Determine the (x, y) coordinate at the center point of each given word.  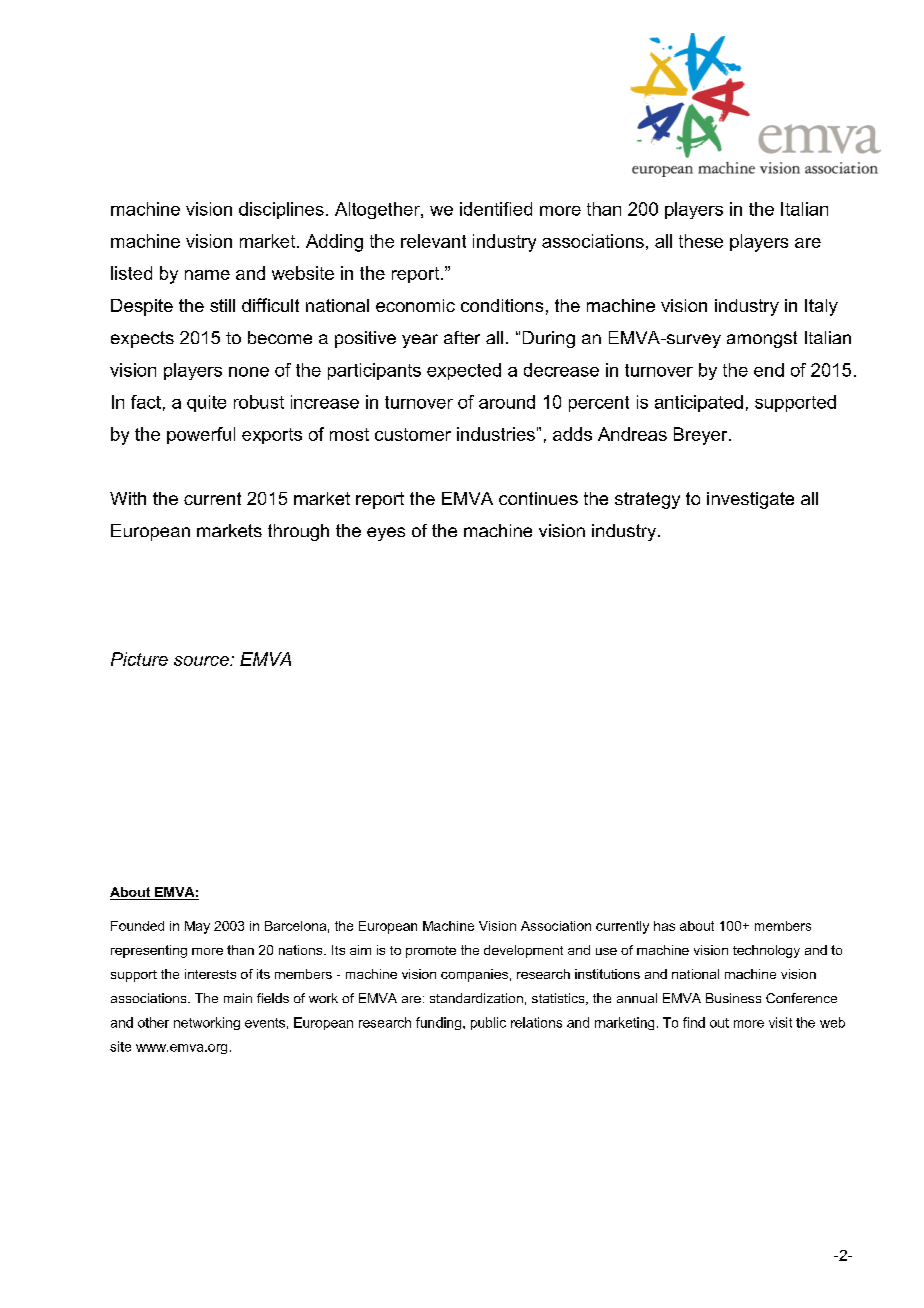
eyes (386, 534)
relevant (433, 241)
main (238, 998)
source (202, 661)
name (207, 275)
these (701, 241)
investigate (750, 500)
